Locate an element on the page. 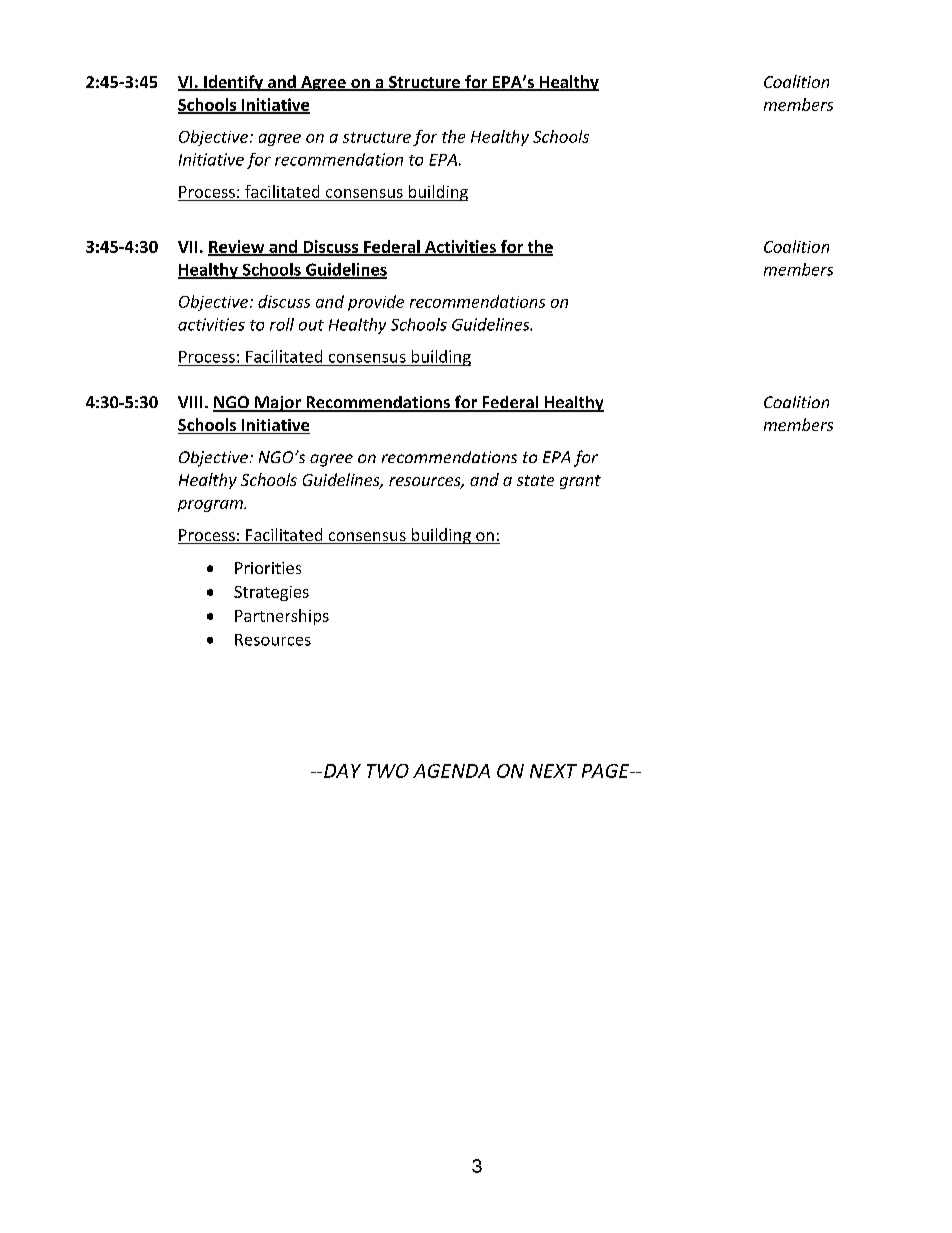 The height and width of the document is (1233, 952). TWO is located at coordinates (388, 771).
